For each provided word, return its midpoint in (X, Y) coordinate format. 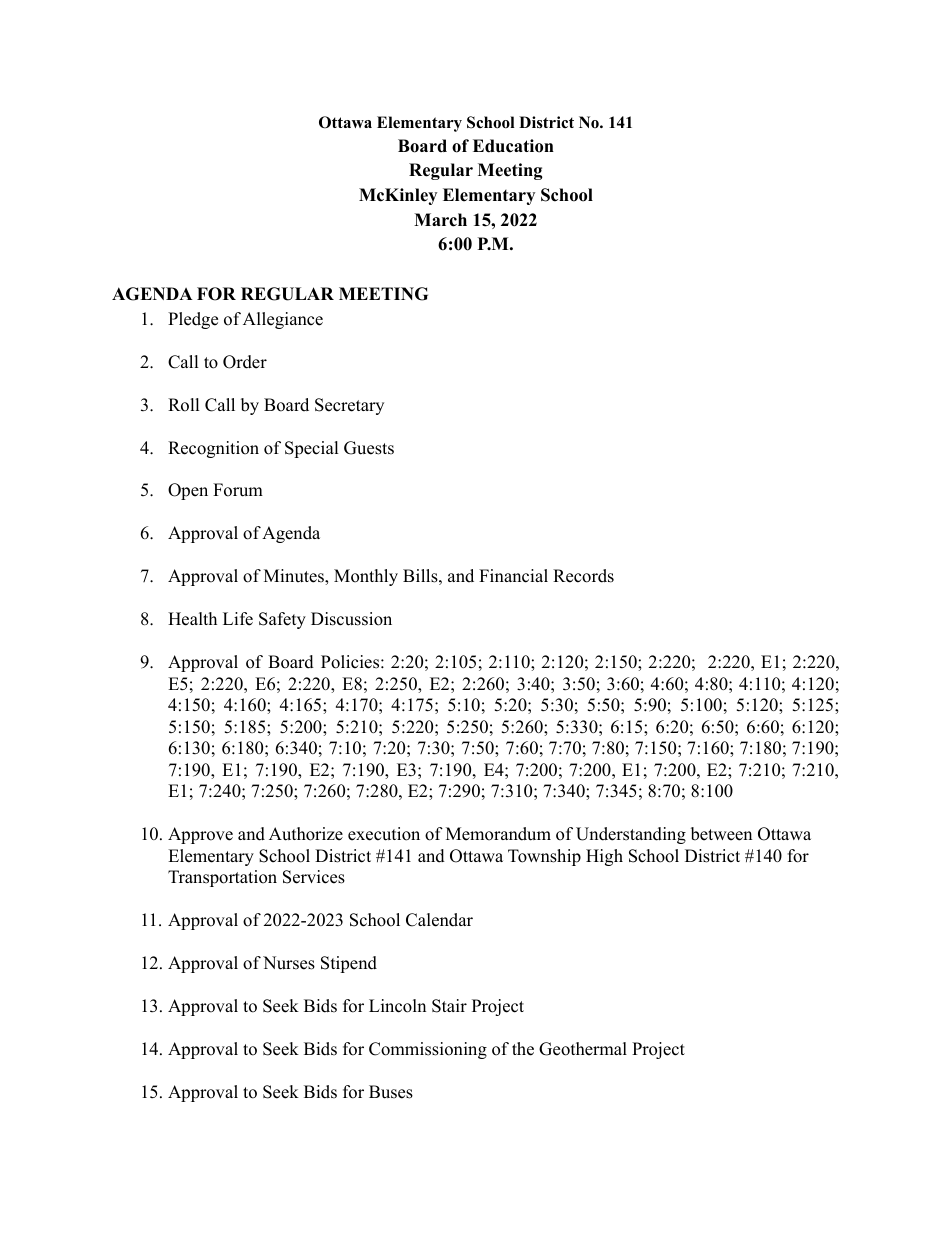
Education (513, 146)
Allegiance (283, 320)
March (440, 220)
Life (238, 619)
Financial (513, 576)
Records (583, 576)
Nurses (289, 963)
